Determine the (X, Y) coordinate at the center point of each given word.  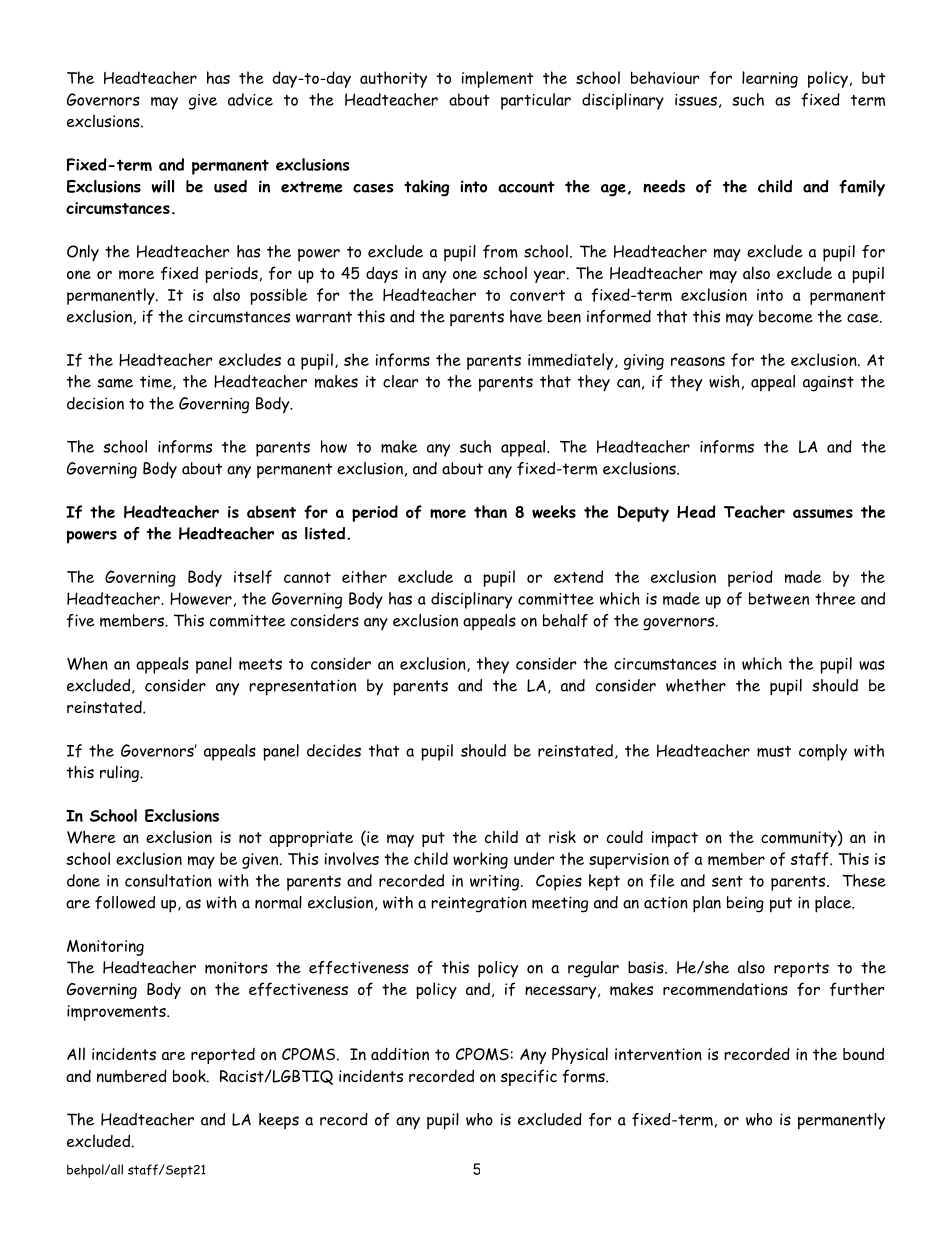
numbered (132, 1076)
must (774, 751)
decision (95, 403)
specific (529, 1077)
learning (770, 79)
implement (498, 79)
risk (562, 836)
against (828, 384)
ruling (120, 773)
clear (400, 381)
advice (250, 99)
